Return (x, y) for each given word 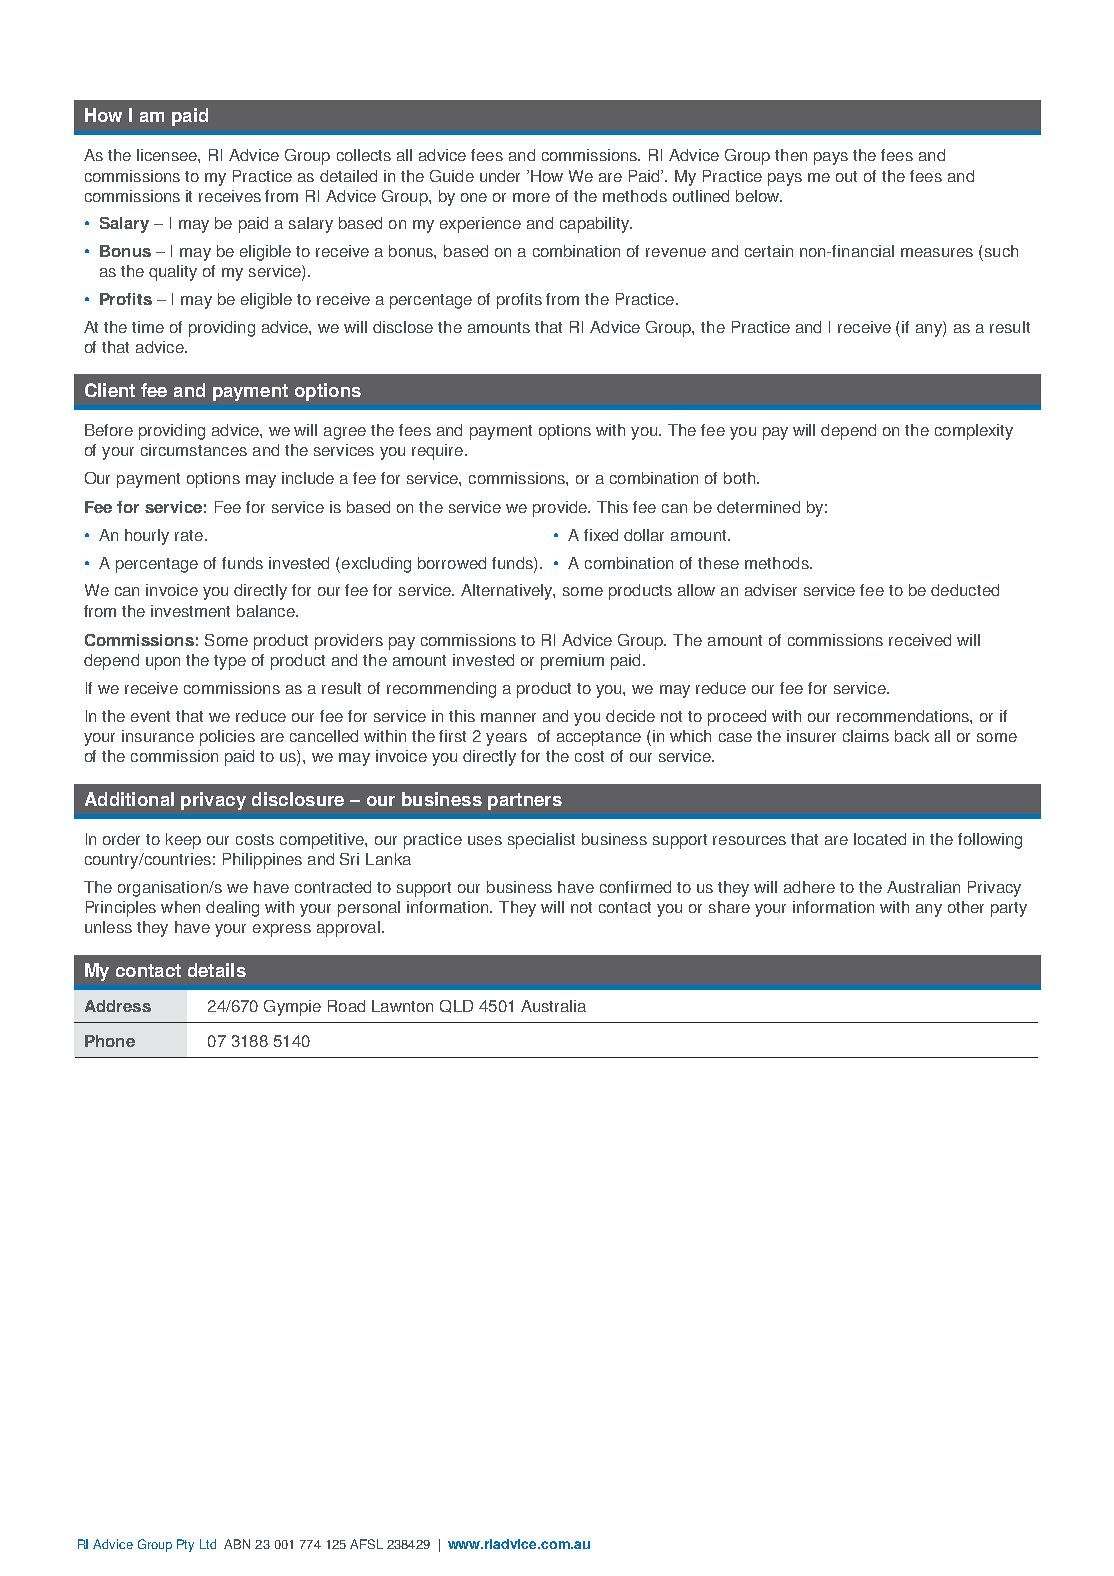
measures (937, 252)
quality (173, 273)
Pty (185, 1545)
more (531, 197)
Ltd (208, 1544)
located (880, 839)
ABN (237, 1544)
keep (183, 841)
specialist (541, 841)
